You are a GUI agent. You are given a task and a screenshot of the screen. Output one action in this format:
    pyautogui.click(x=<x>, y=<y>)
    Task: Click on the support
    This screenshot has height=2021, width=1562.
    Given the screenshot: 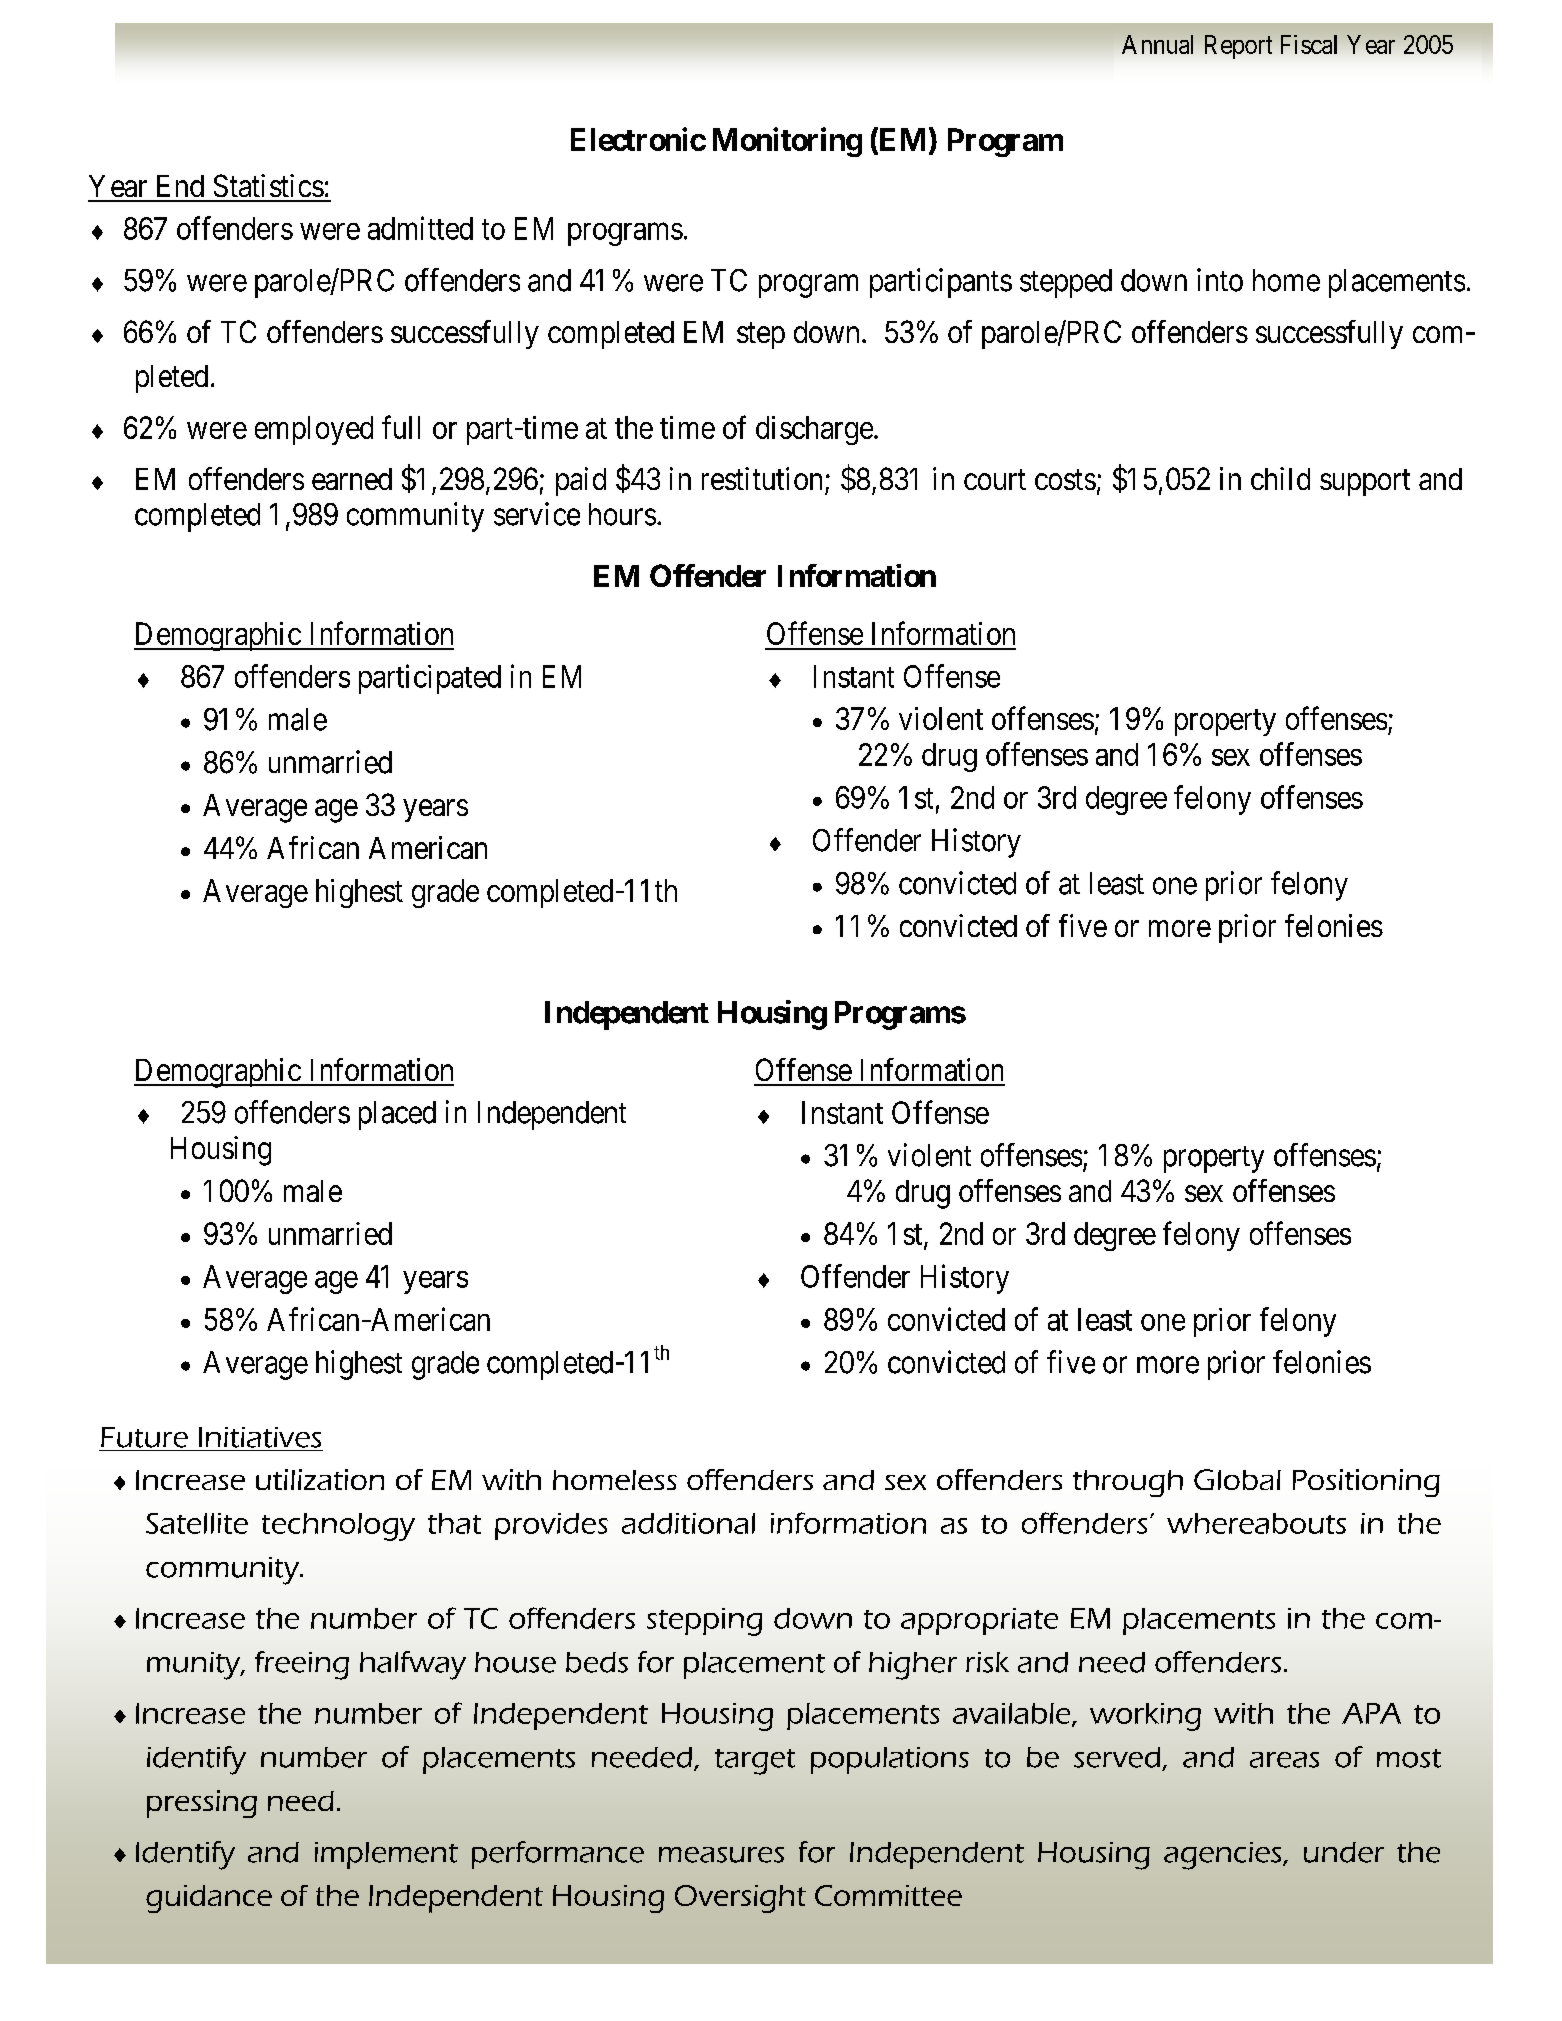 What is the action you would take?
    pyautogui.click(x=1365, y=483)
